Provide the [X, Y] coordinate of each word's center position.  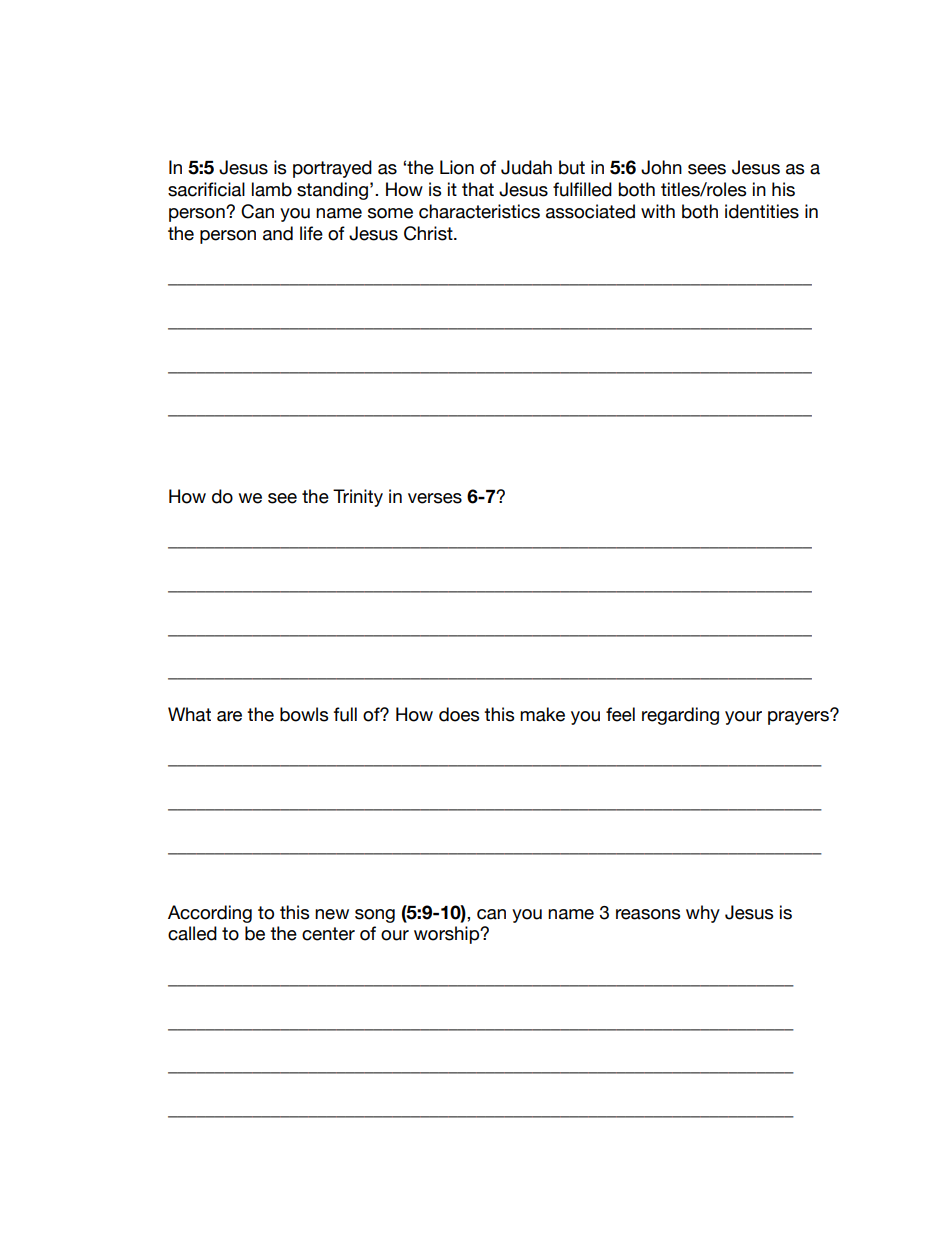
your [743, 718]
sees [707, 169]
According [210, 914]
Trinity [358, 498]
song [375, 916]
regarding [680, 716]
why [703, 914]
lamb [272, 189]
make [542, 714]
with [658, 211]
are [229, 716]
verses [435, 498]
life [311, 233]
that [478, 189]
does [459, 714]
